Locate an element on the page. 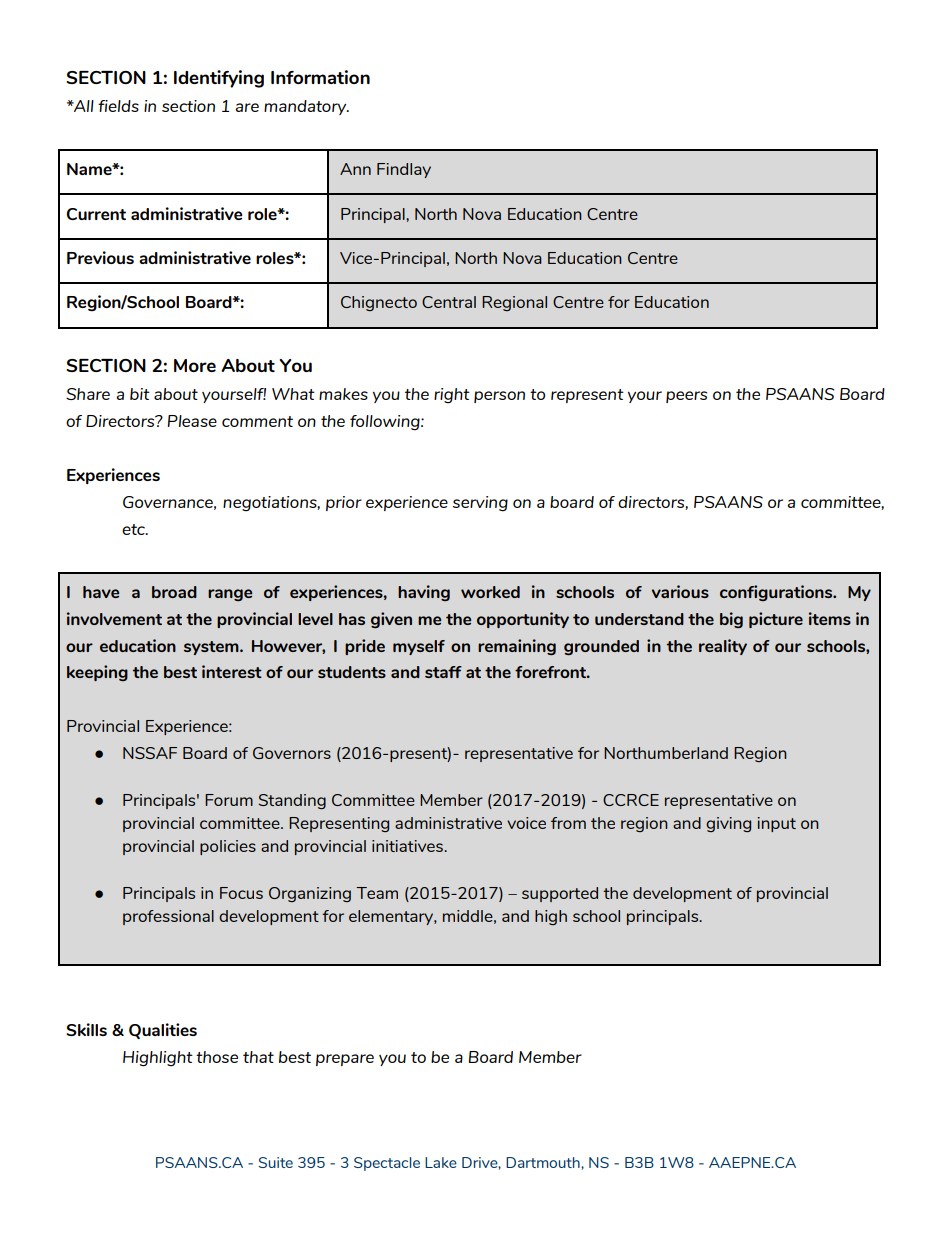  Findlay is located at coordinates (404, 170).
